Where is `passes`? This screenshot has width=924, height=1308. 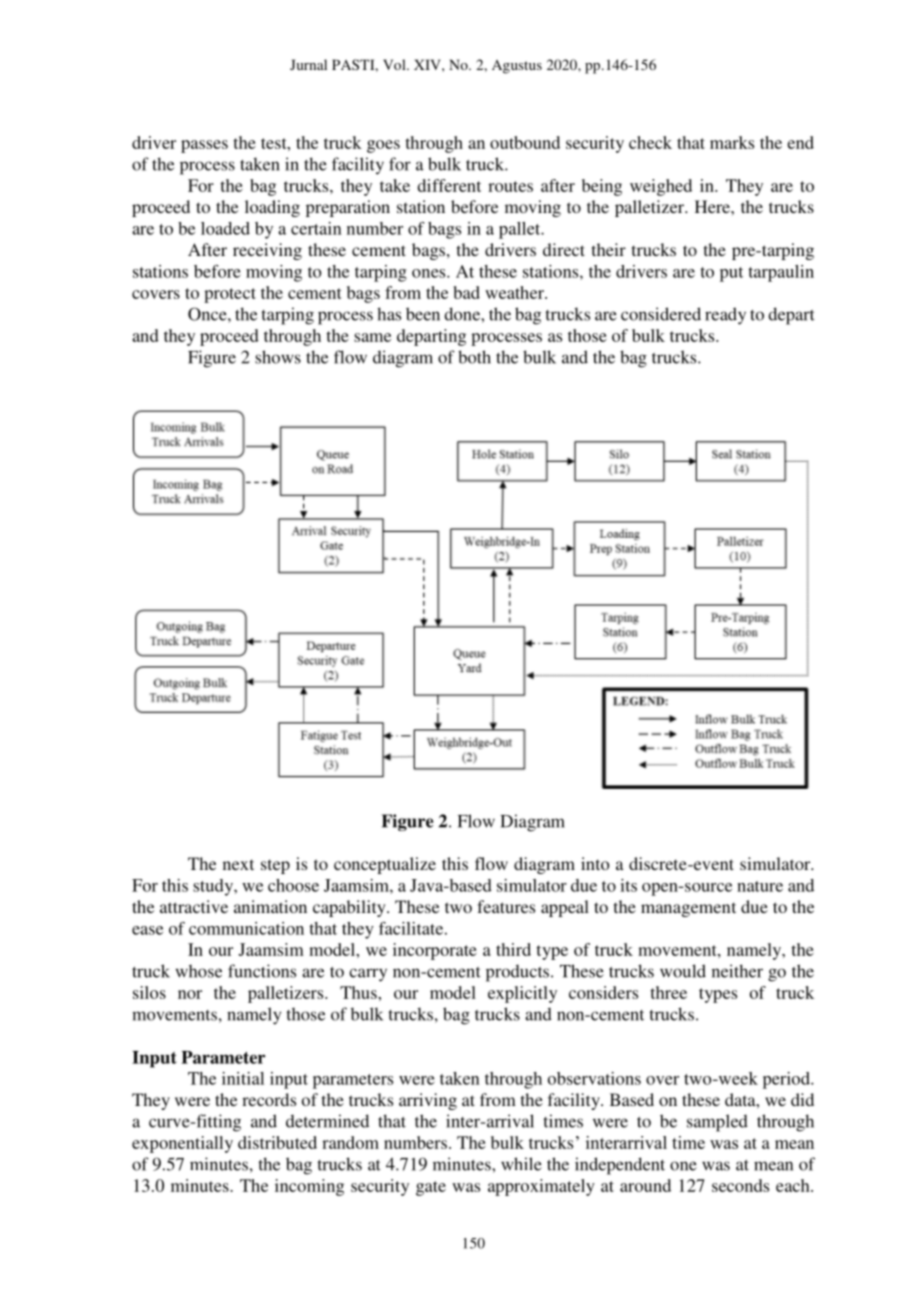
passes is located at coordinates (204, 146).
